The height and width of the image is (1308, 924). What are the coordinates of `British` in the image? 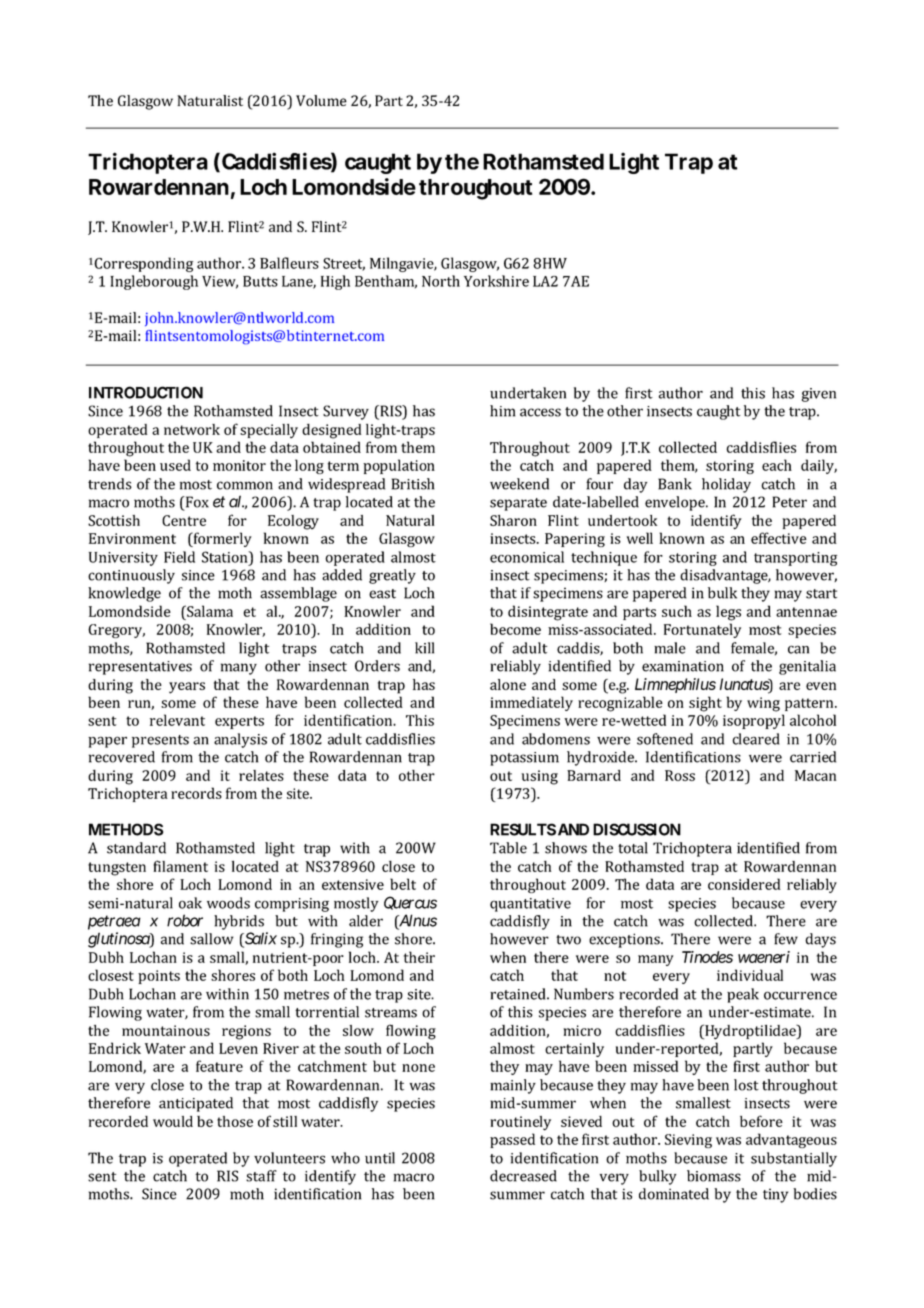 It's located at (413, 484).
